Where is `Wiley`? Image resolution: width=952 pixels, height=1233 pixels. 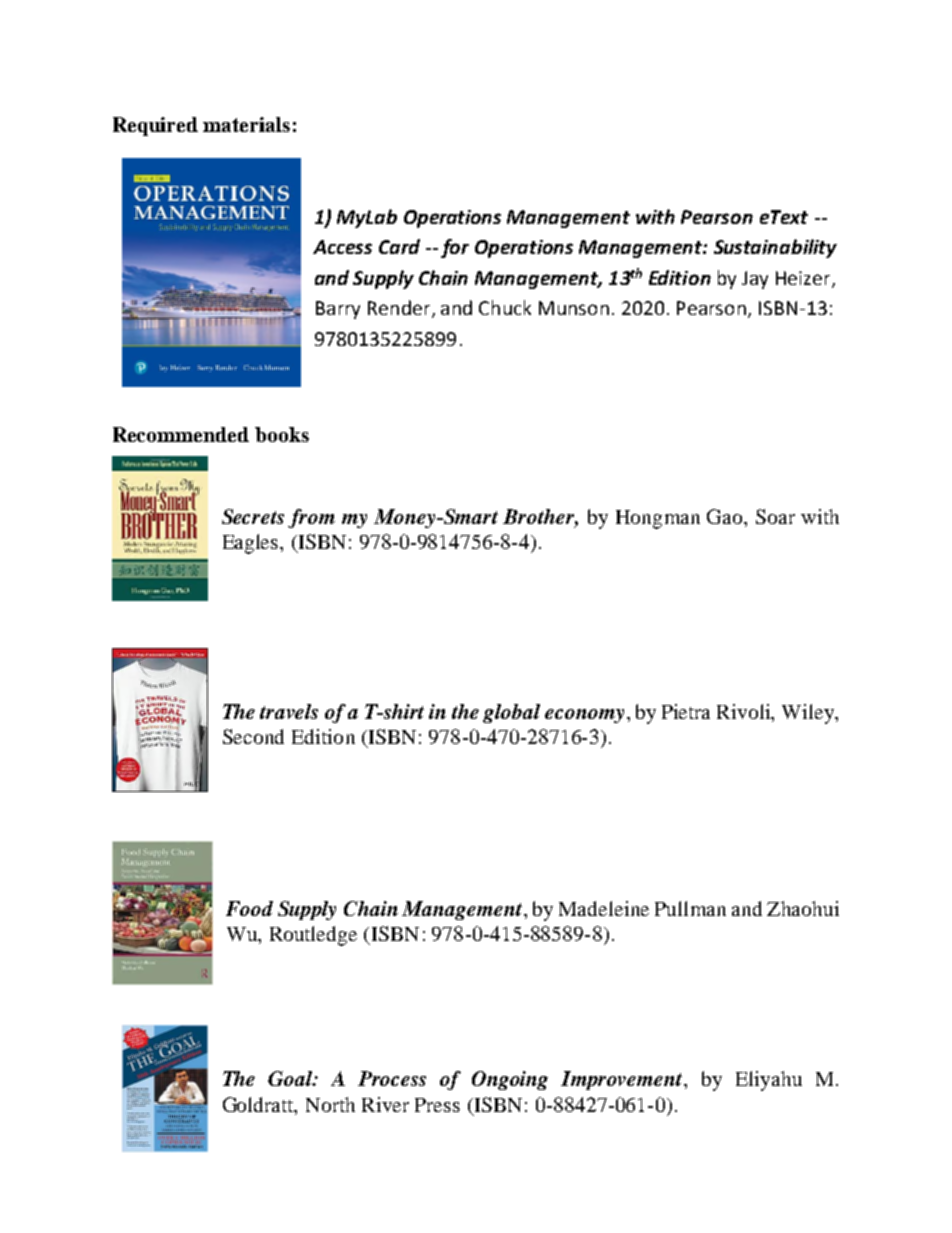
Wiley is located at coordinates (809, 714).
